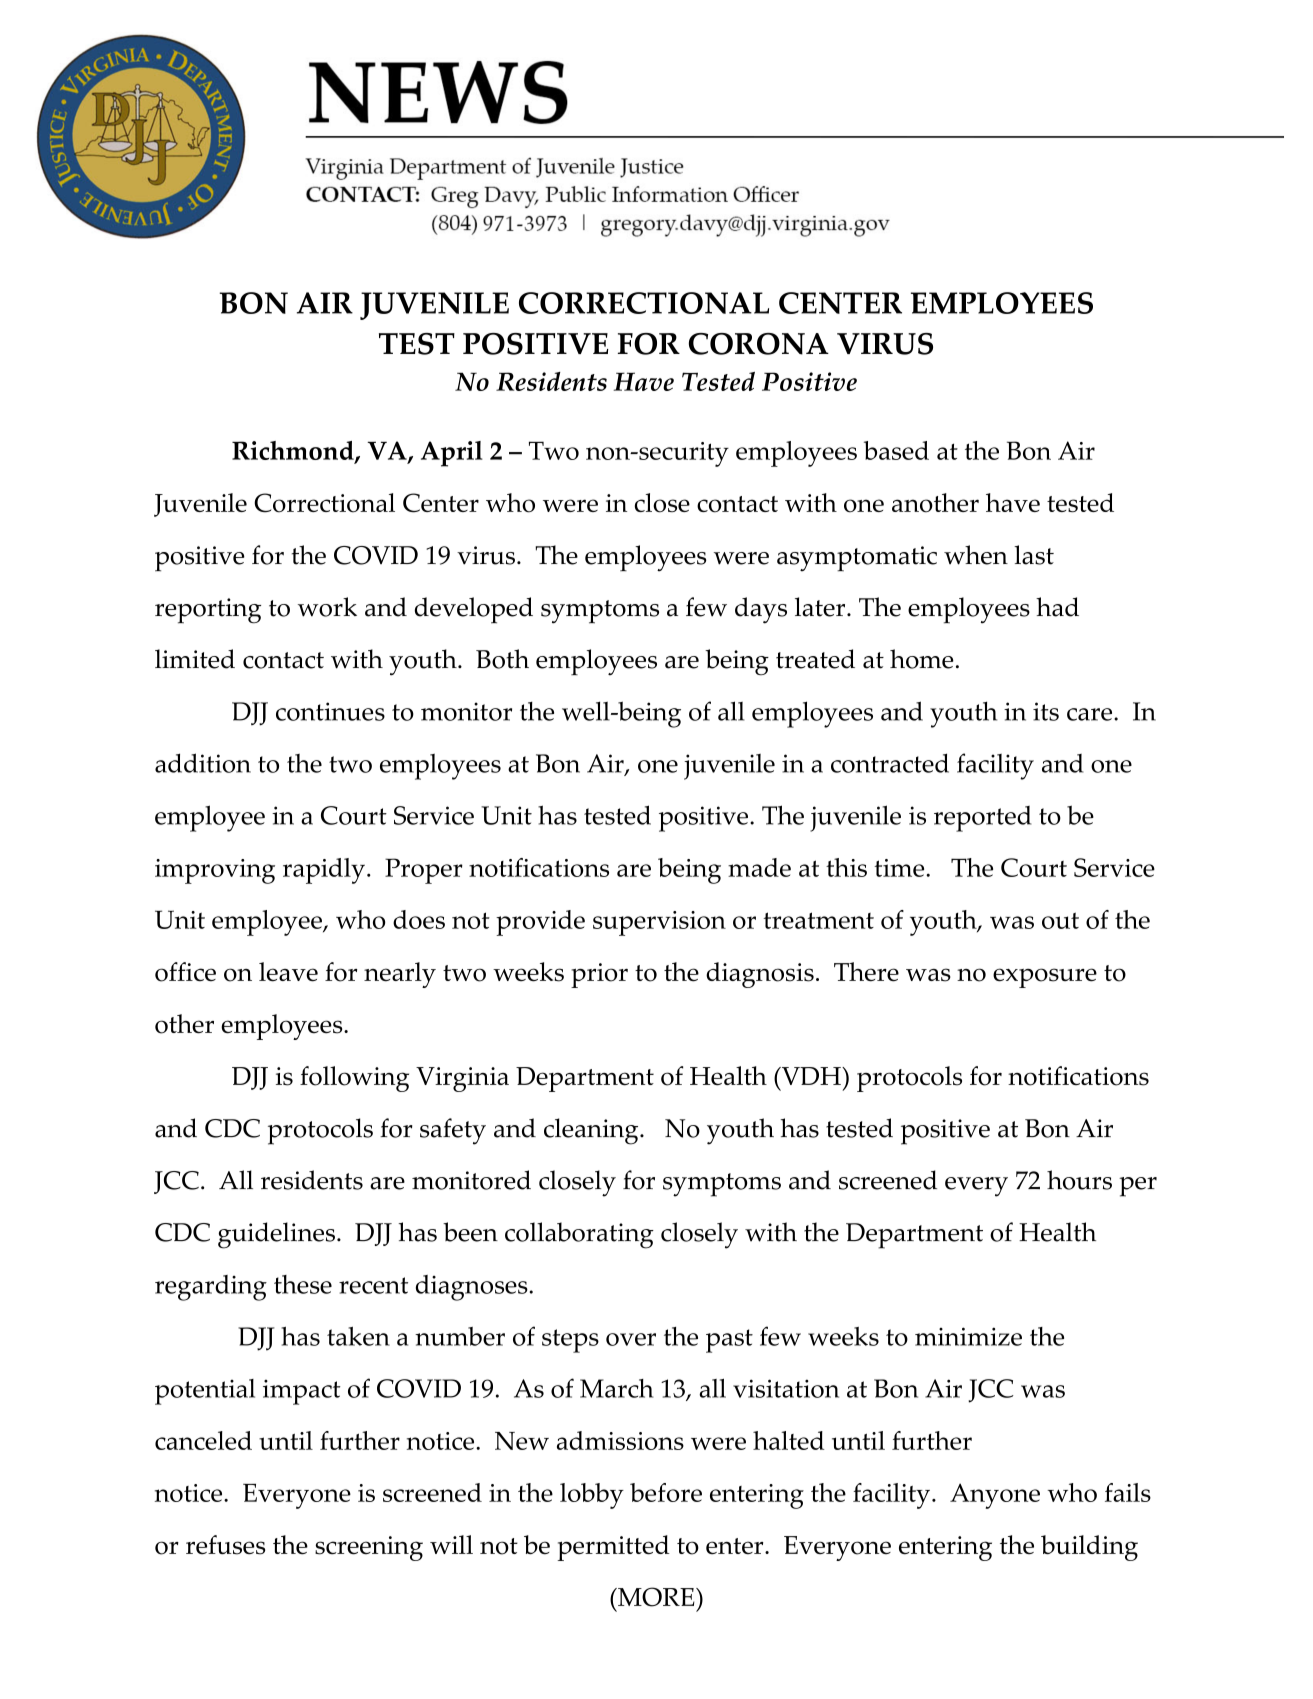 The height and width of the page is (1699, 1313). What do you see at coordinates (599, 975) in the page?
I see `prior` at bounding box center [599, 975].
